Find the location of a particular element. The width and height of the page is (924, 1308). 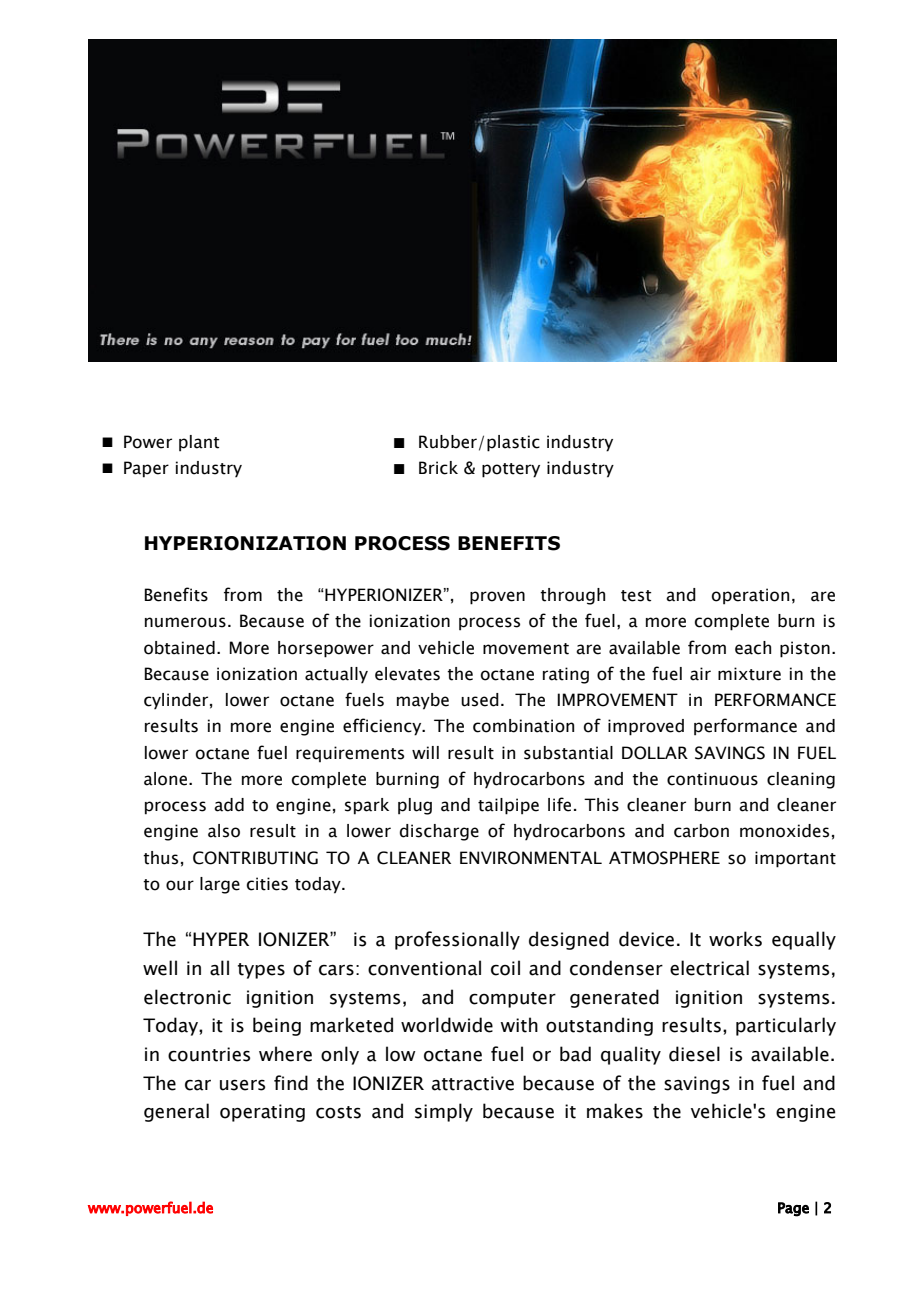

used is located at coordinates (480, 700).
